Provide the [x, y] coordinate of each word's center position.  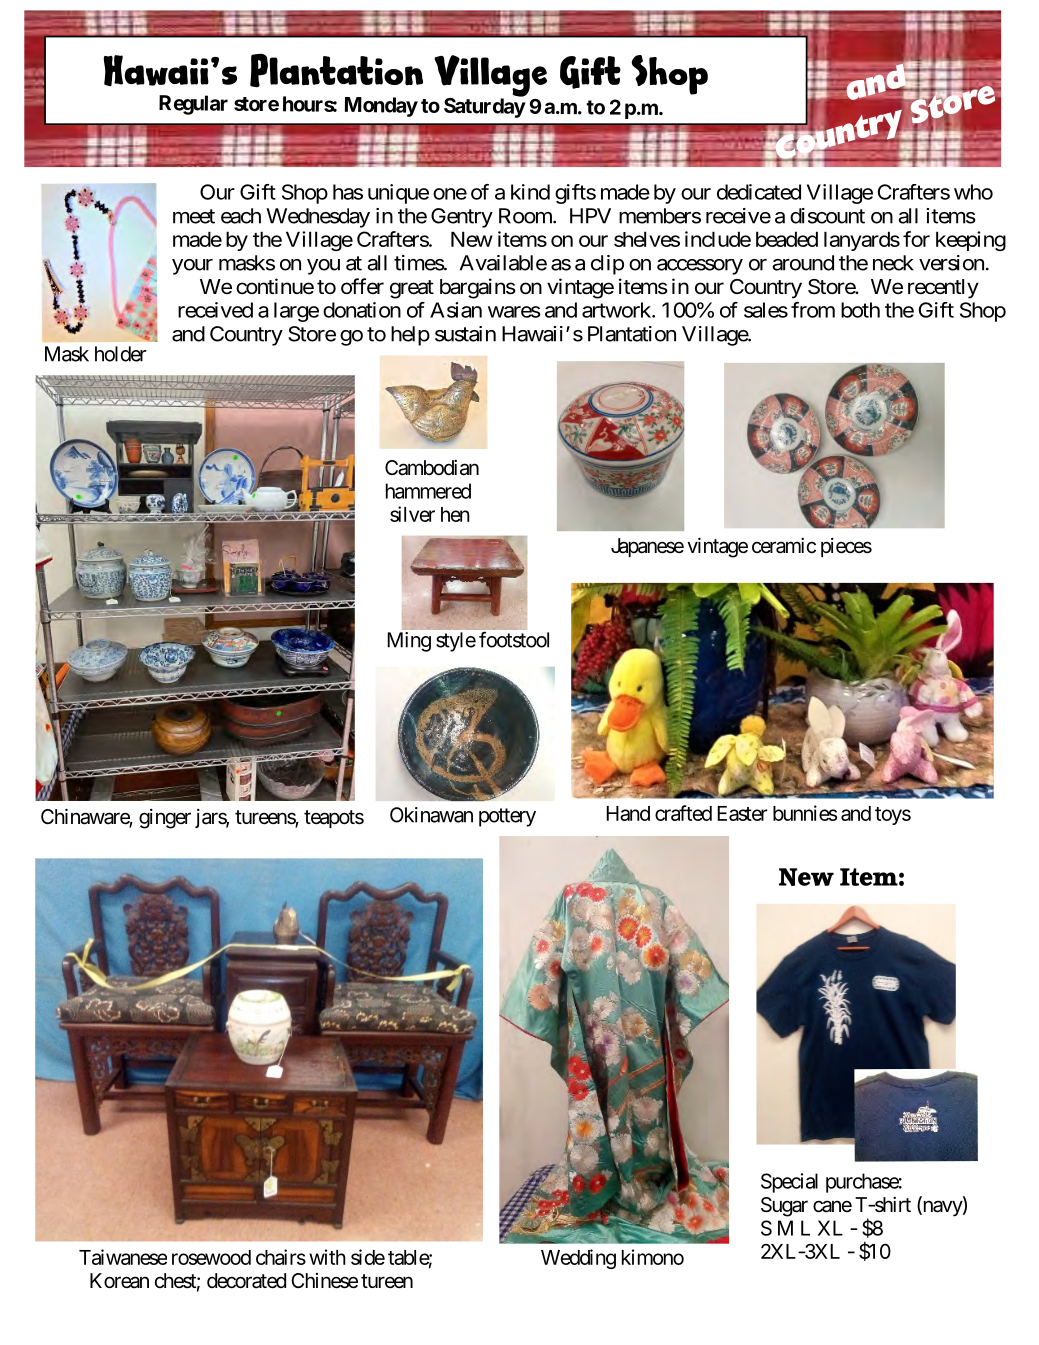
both [860, 310]
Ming [409, 642]
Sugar [784, 1207]
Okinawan [431, 815]
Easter [742, 813]
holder [121, 354]
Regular [193, 105]
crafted [683, 813]
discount [827, 216]
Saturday [485, 107]
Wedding [578, 1259]
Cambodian [432, 468]
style [456, 642]
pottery [507, 817]
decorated [246, 1281]
